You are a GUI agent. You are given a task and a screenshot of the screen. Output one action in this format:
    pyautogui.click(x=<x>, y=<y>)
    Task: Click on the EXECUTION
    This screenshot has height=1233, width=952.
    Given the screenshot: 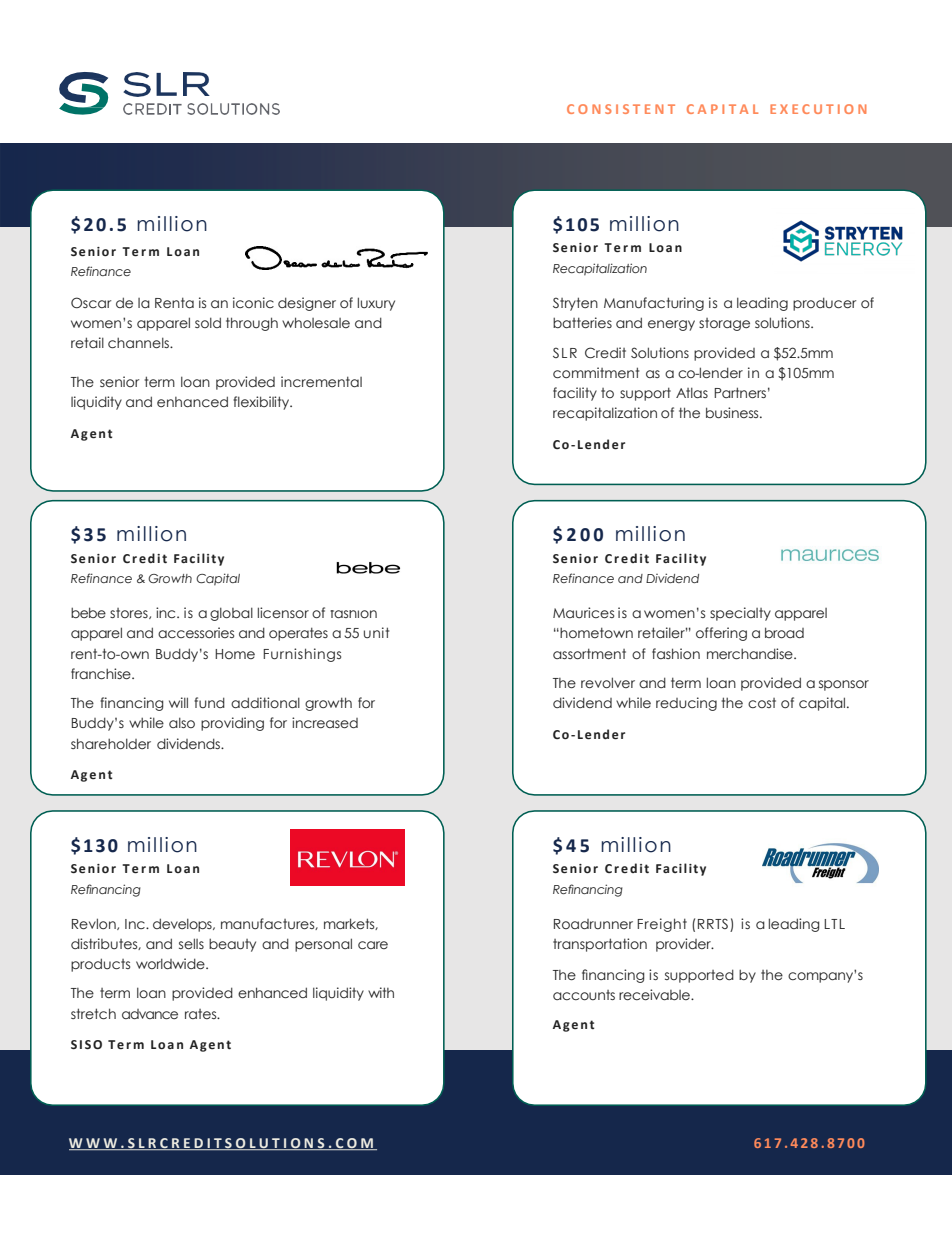 What is the action you would take?
    pyautogui.click(x=818, y=109)
